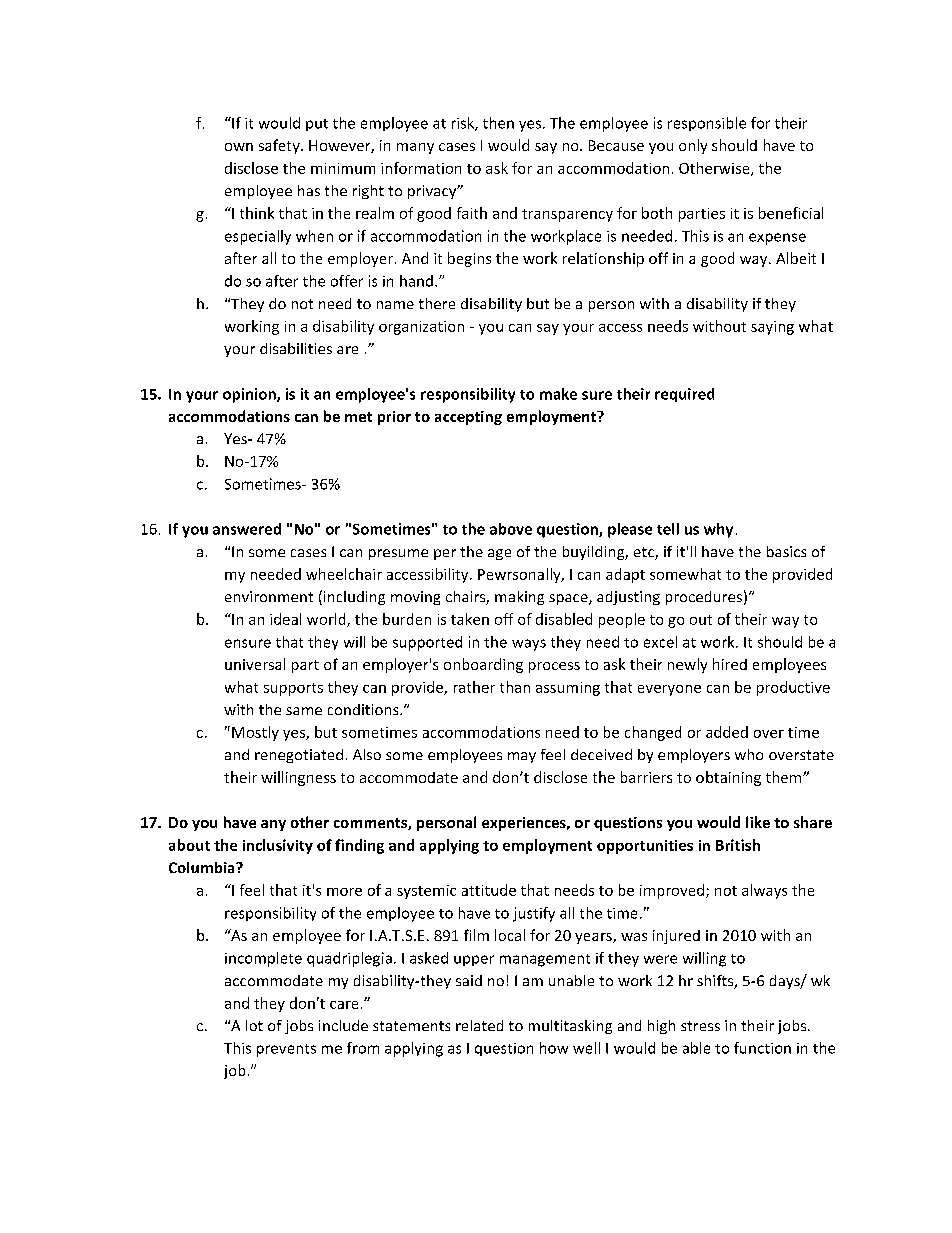  Describe the element at coordinates (498, 123) in the screenshot. I see `then` at that location.
